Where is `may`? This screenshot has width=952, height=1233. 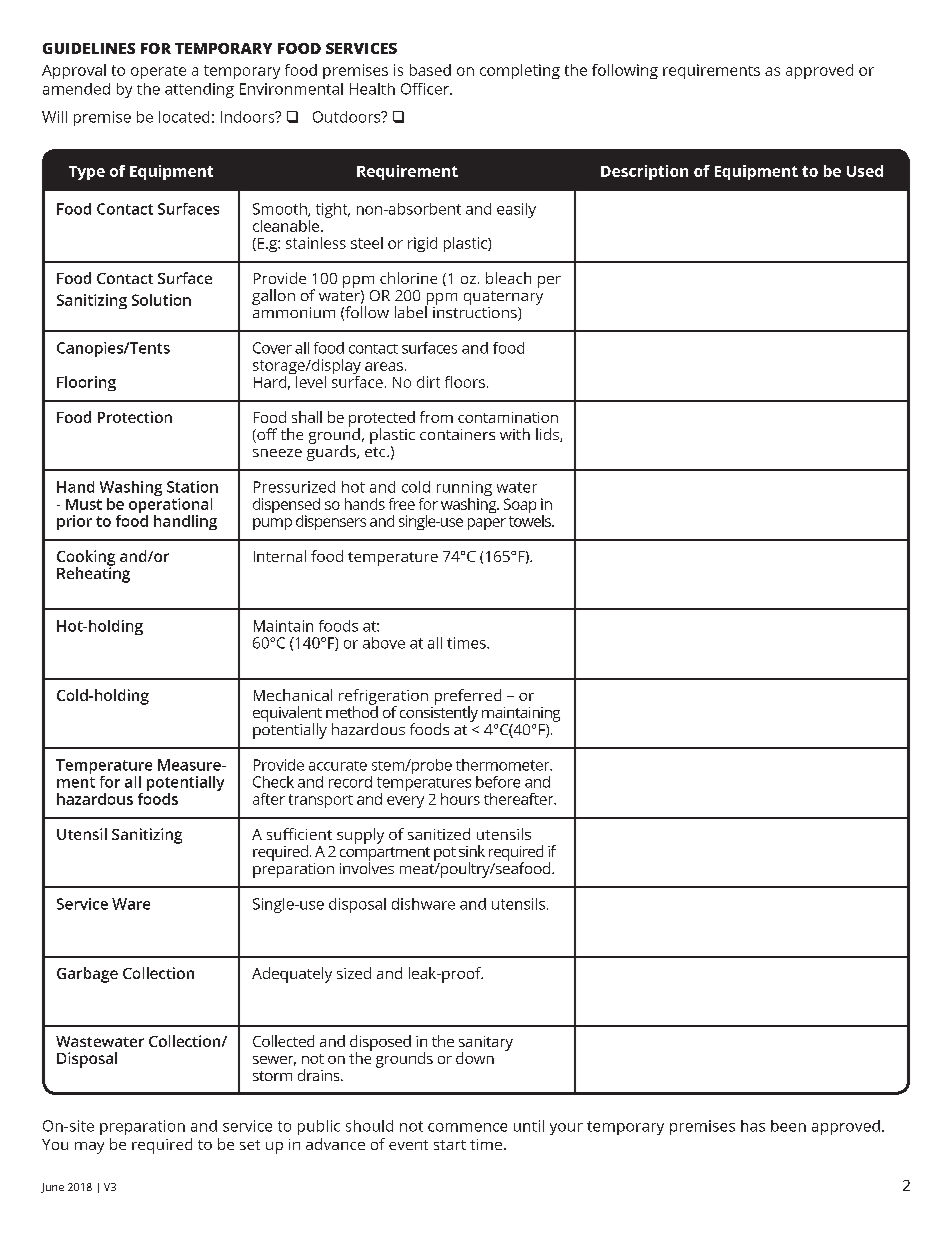
may is located at coordinates (89, 1148).
